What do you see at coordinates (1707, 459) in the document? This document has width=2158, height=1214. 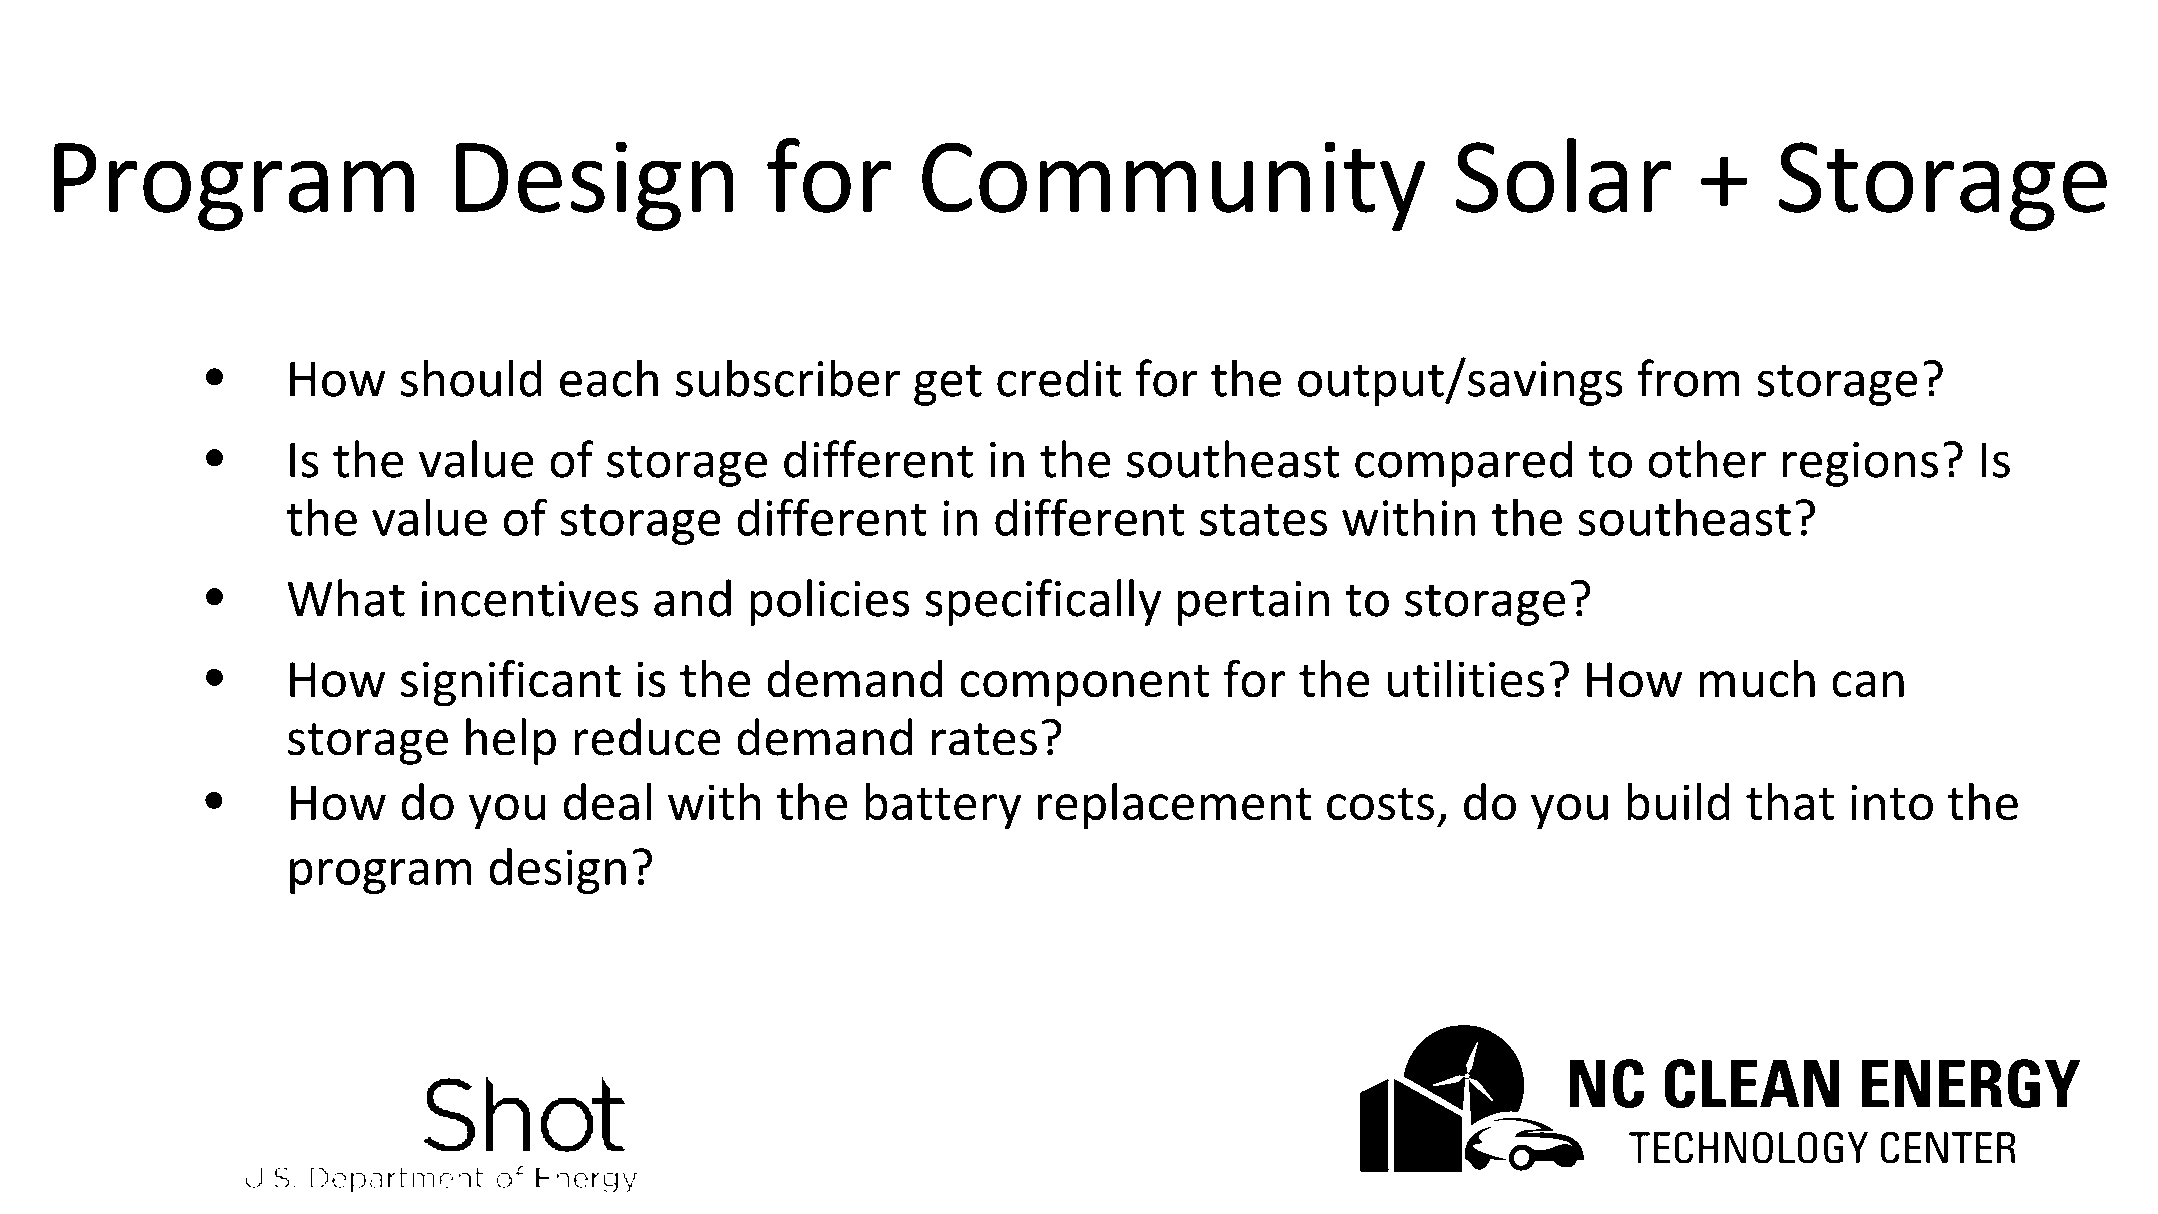 I see `other` at bounding box center [1707, 459].
